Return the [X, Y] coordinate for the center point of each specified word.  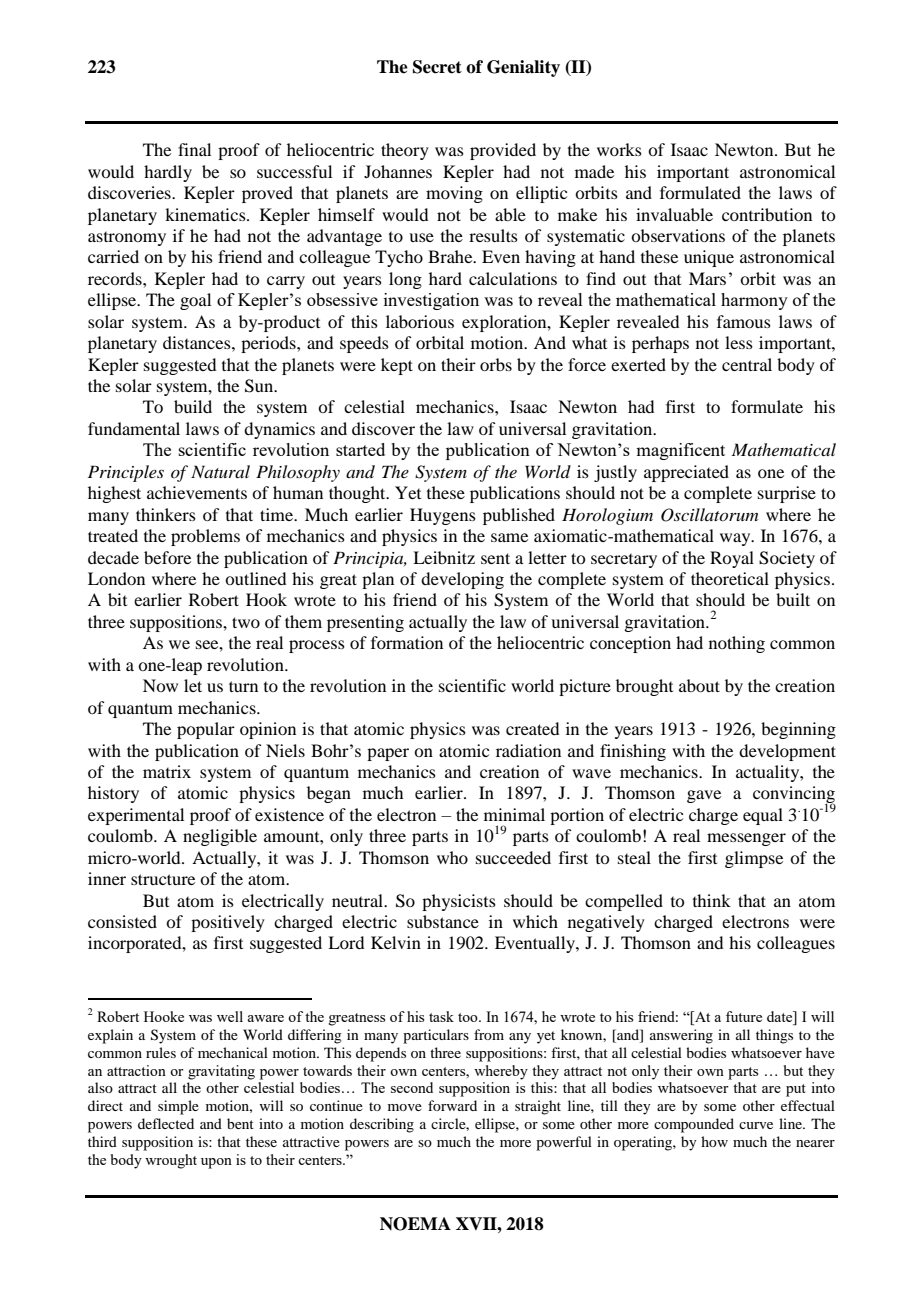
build [193, 406]
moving [454, 194]
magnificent [680, 451]
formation [407, 642]
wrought [171, 1161]
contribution [767, 214]
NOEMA [415, 1224]
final [194, 149]
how [714, 1141]
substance [443, 921]
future [744, 1016]
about [699, 685]
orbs [496, 364]
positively [228, 923]
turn [243, 686]
